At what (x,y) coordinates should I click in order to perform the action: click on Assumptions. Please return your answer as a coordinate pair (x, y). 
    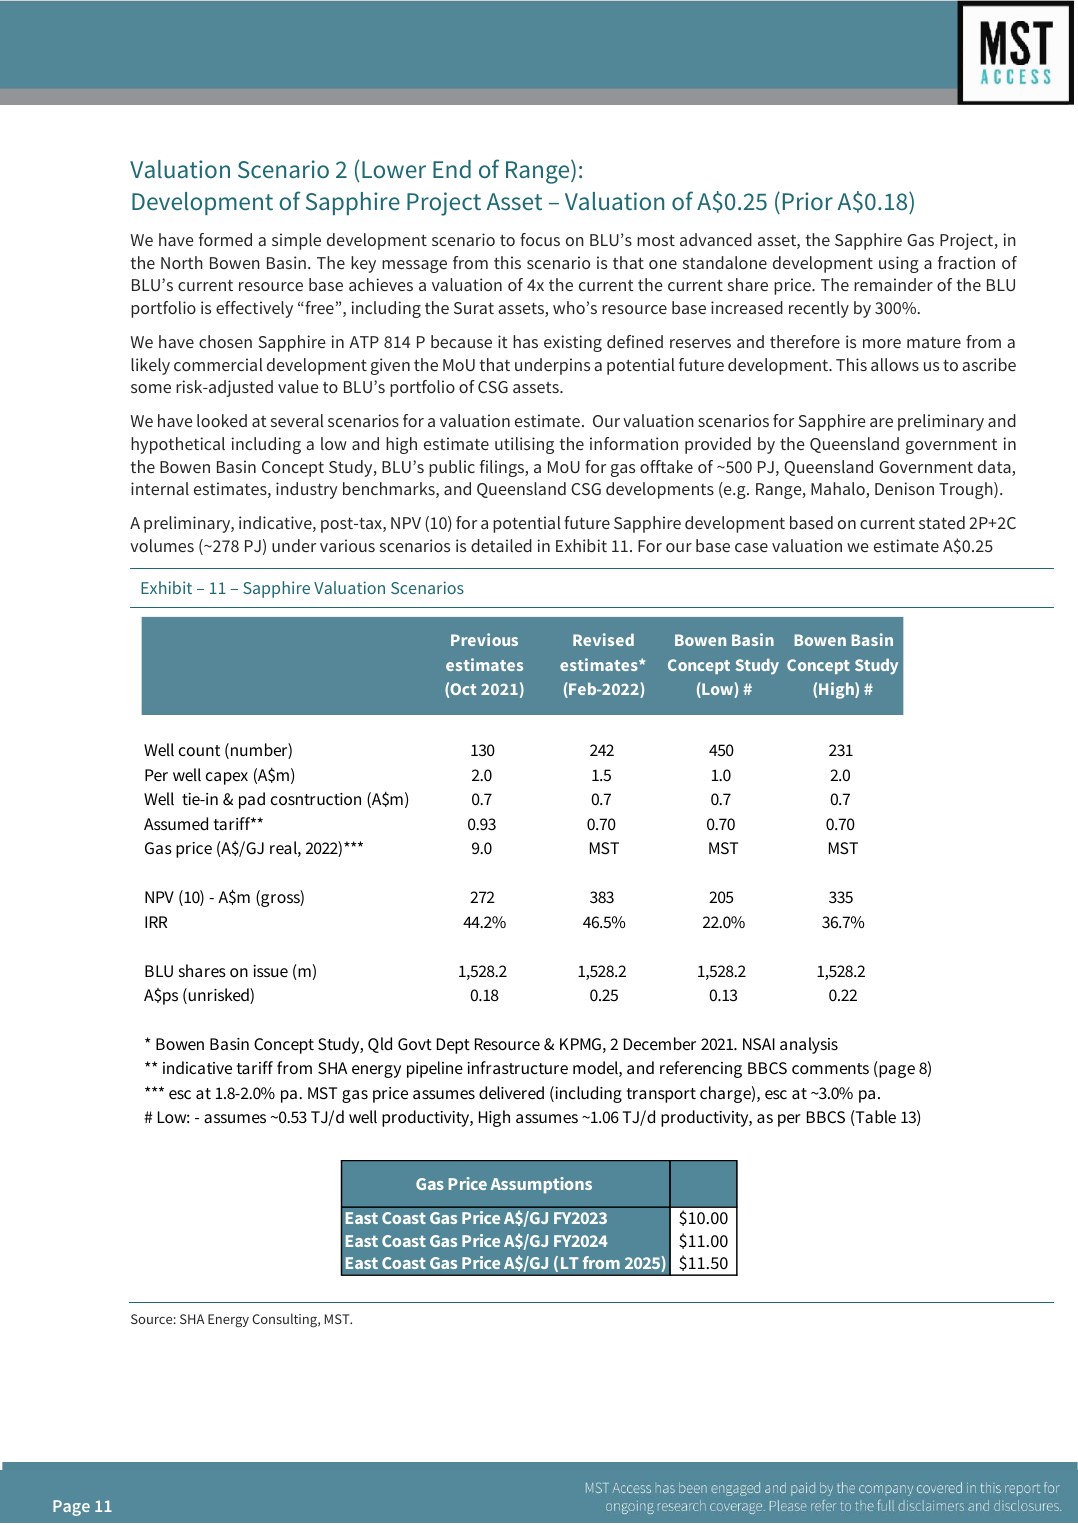
    Looking at the image, I should click on (541, 1185).
